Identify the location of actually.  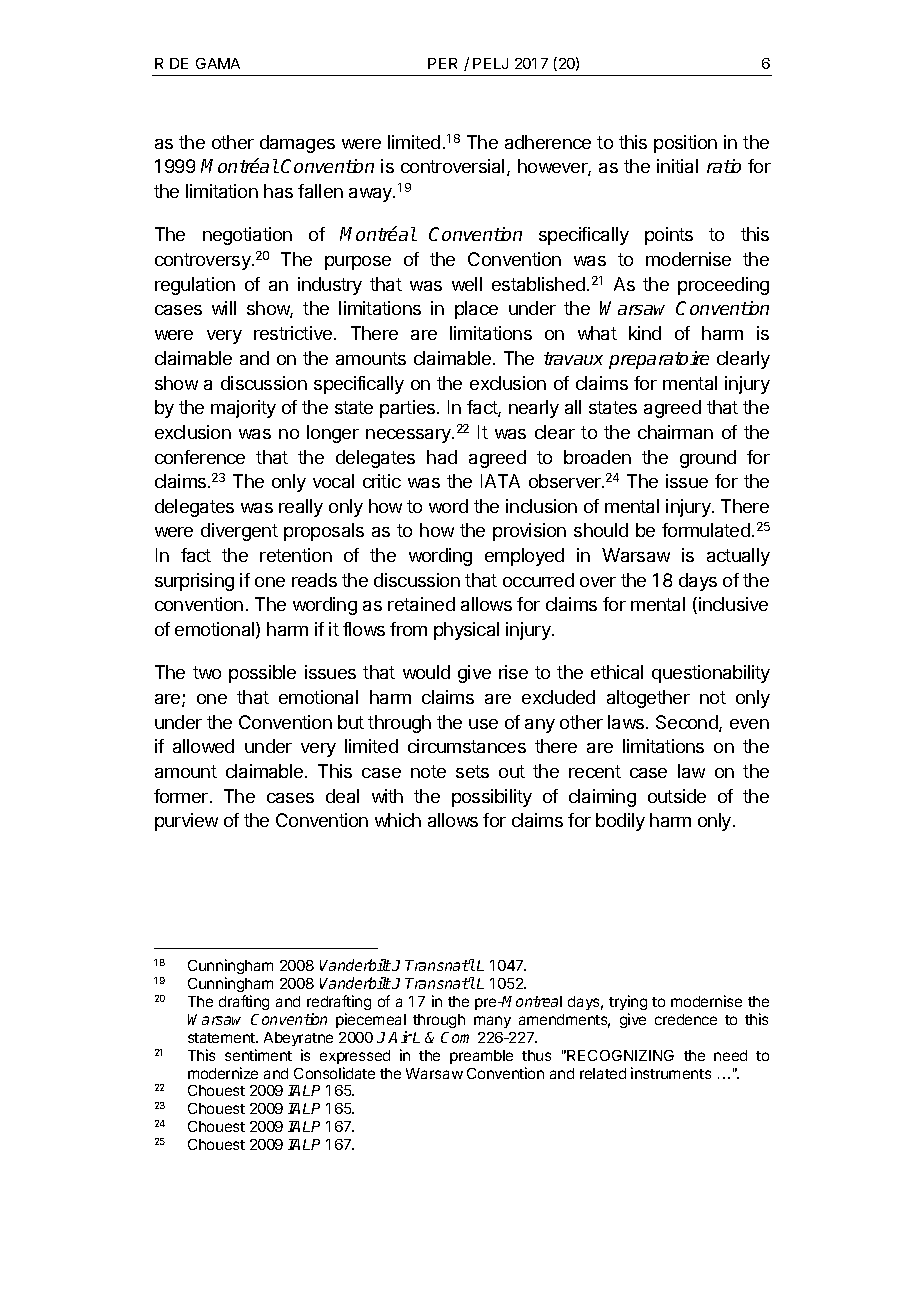
(738, 557).
